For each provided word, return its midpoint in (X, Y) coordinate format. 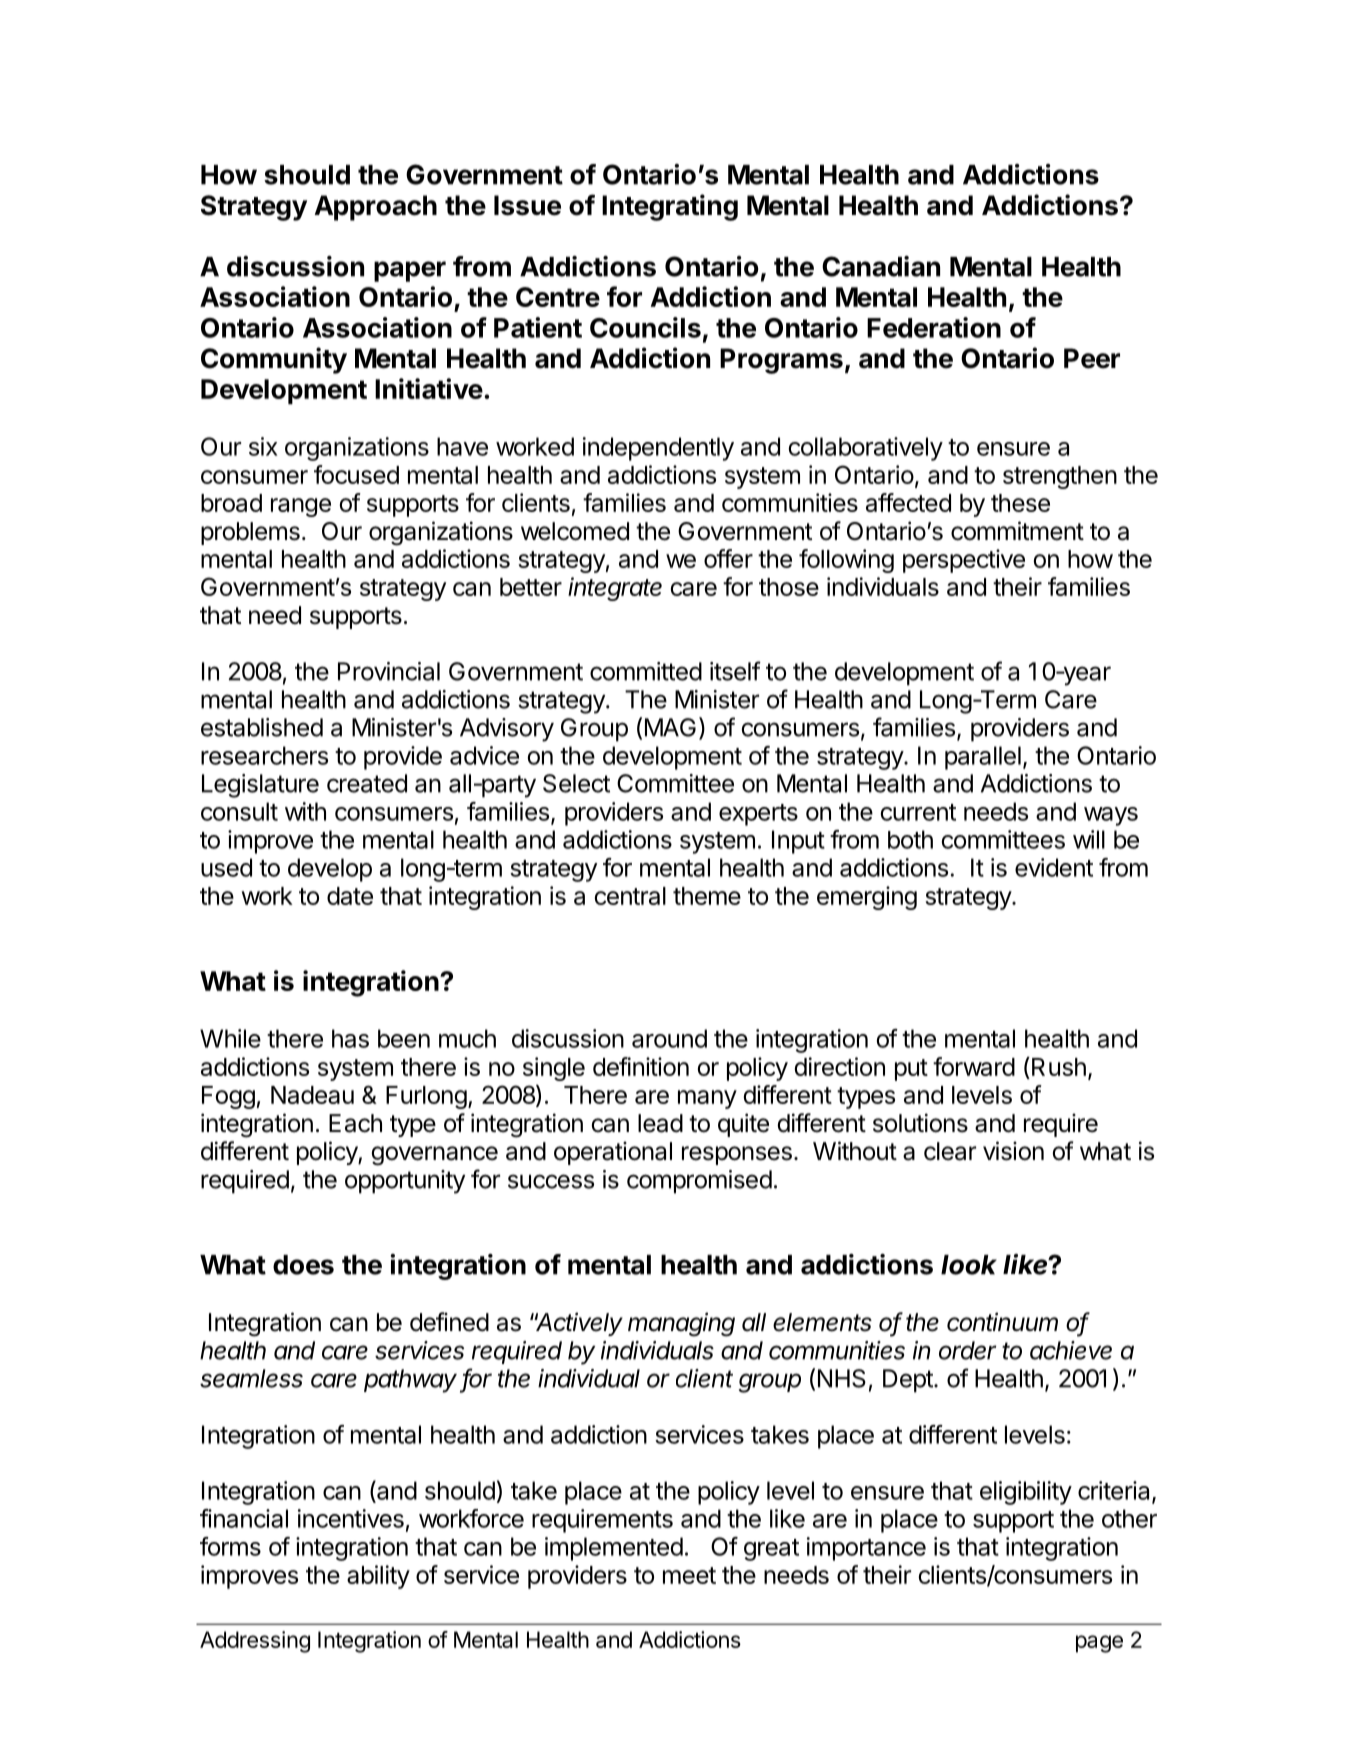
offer (728, 558)
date (350, 896)
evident (1054, 867)
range (301, 507)
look (969, 1265)
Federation (934, 327)
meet (689, 1575)
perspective (964, 561)
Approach (376, 208)
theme (707, 896)
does (303, 1265)
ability (378, 1577)
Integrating (670, 207)
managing (681, 1324)
